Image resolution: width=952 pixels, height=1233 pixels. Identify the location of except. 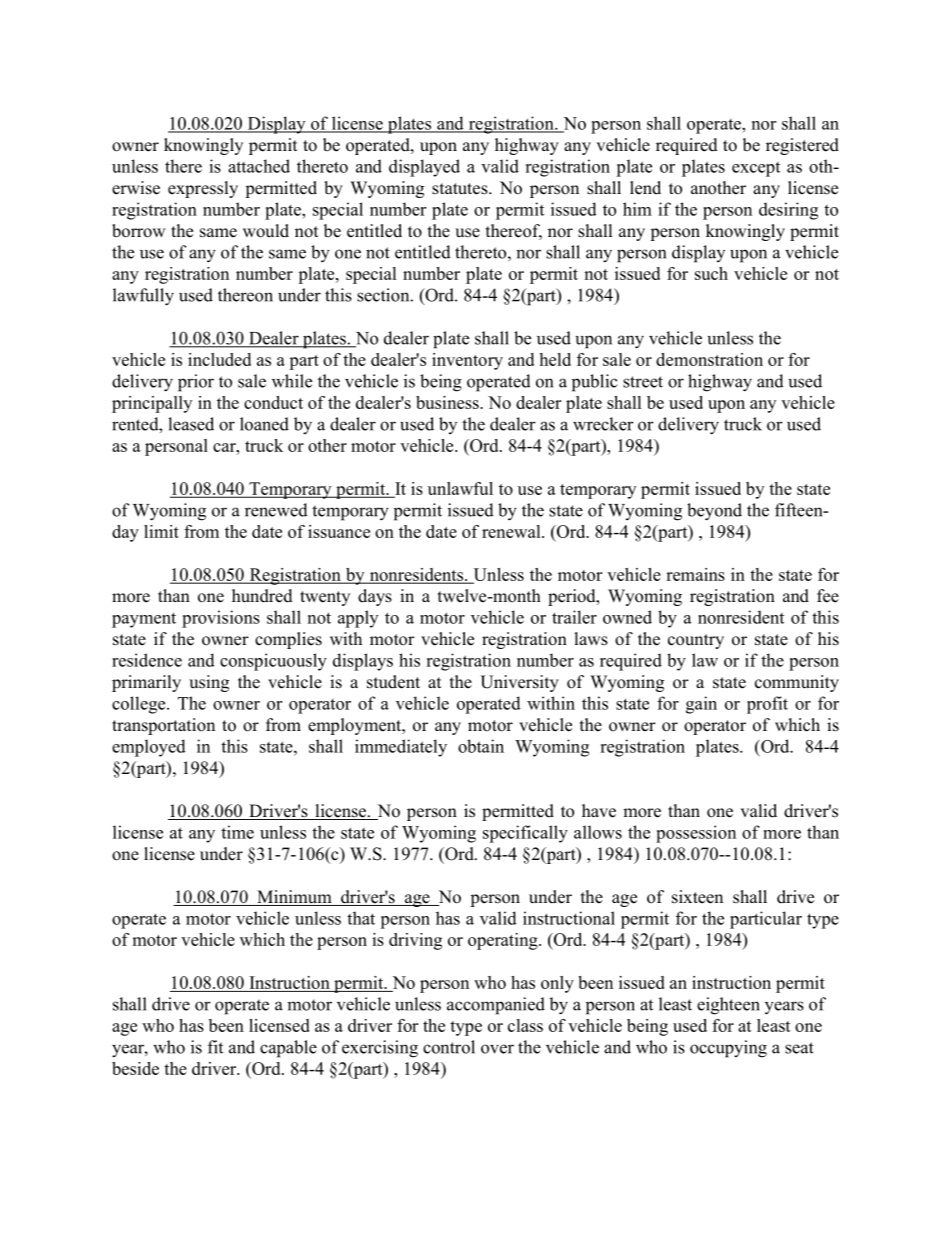
(756, 169).
